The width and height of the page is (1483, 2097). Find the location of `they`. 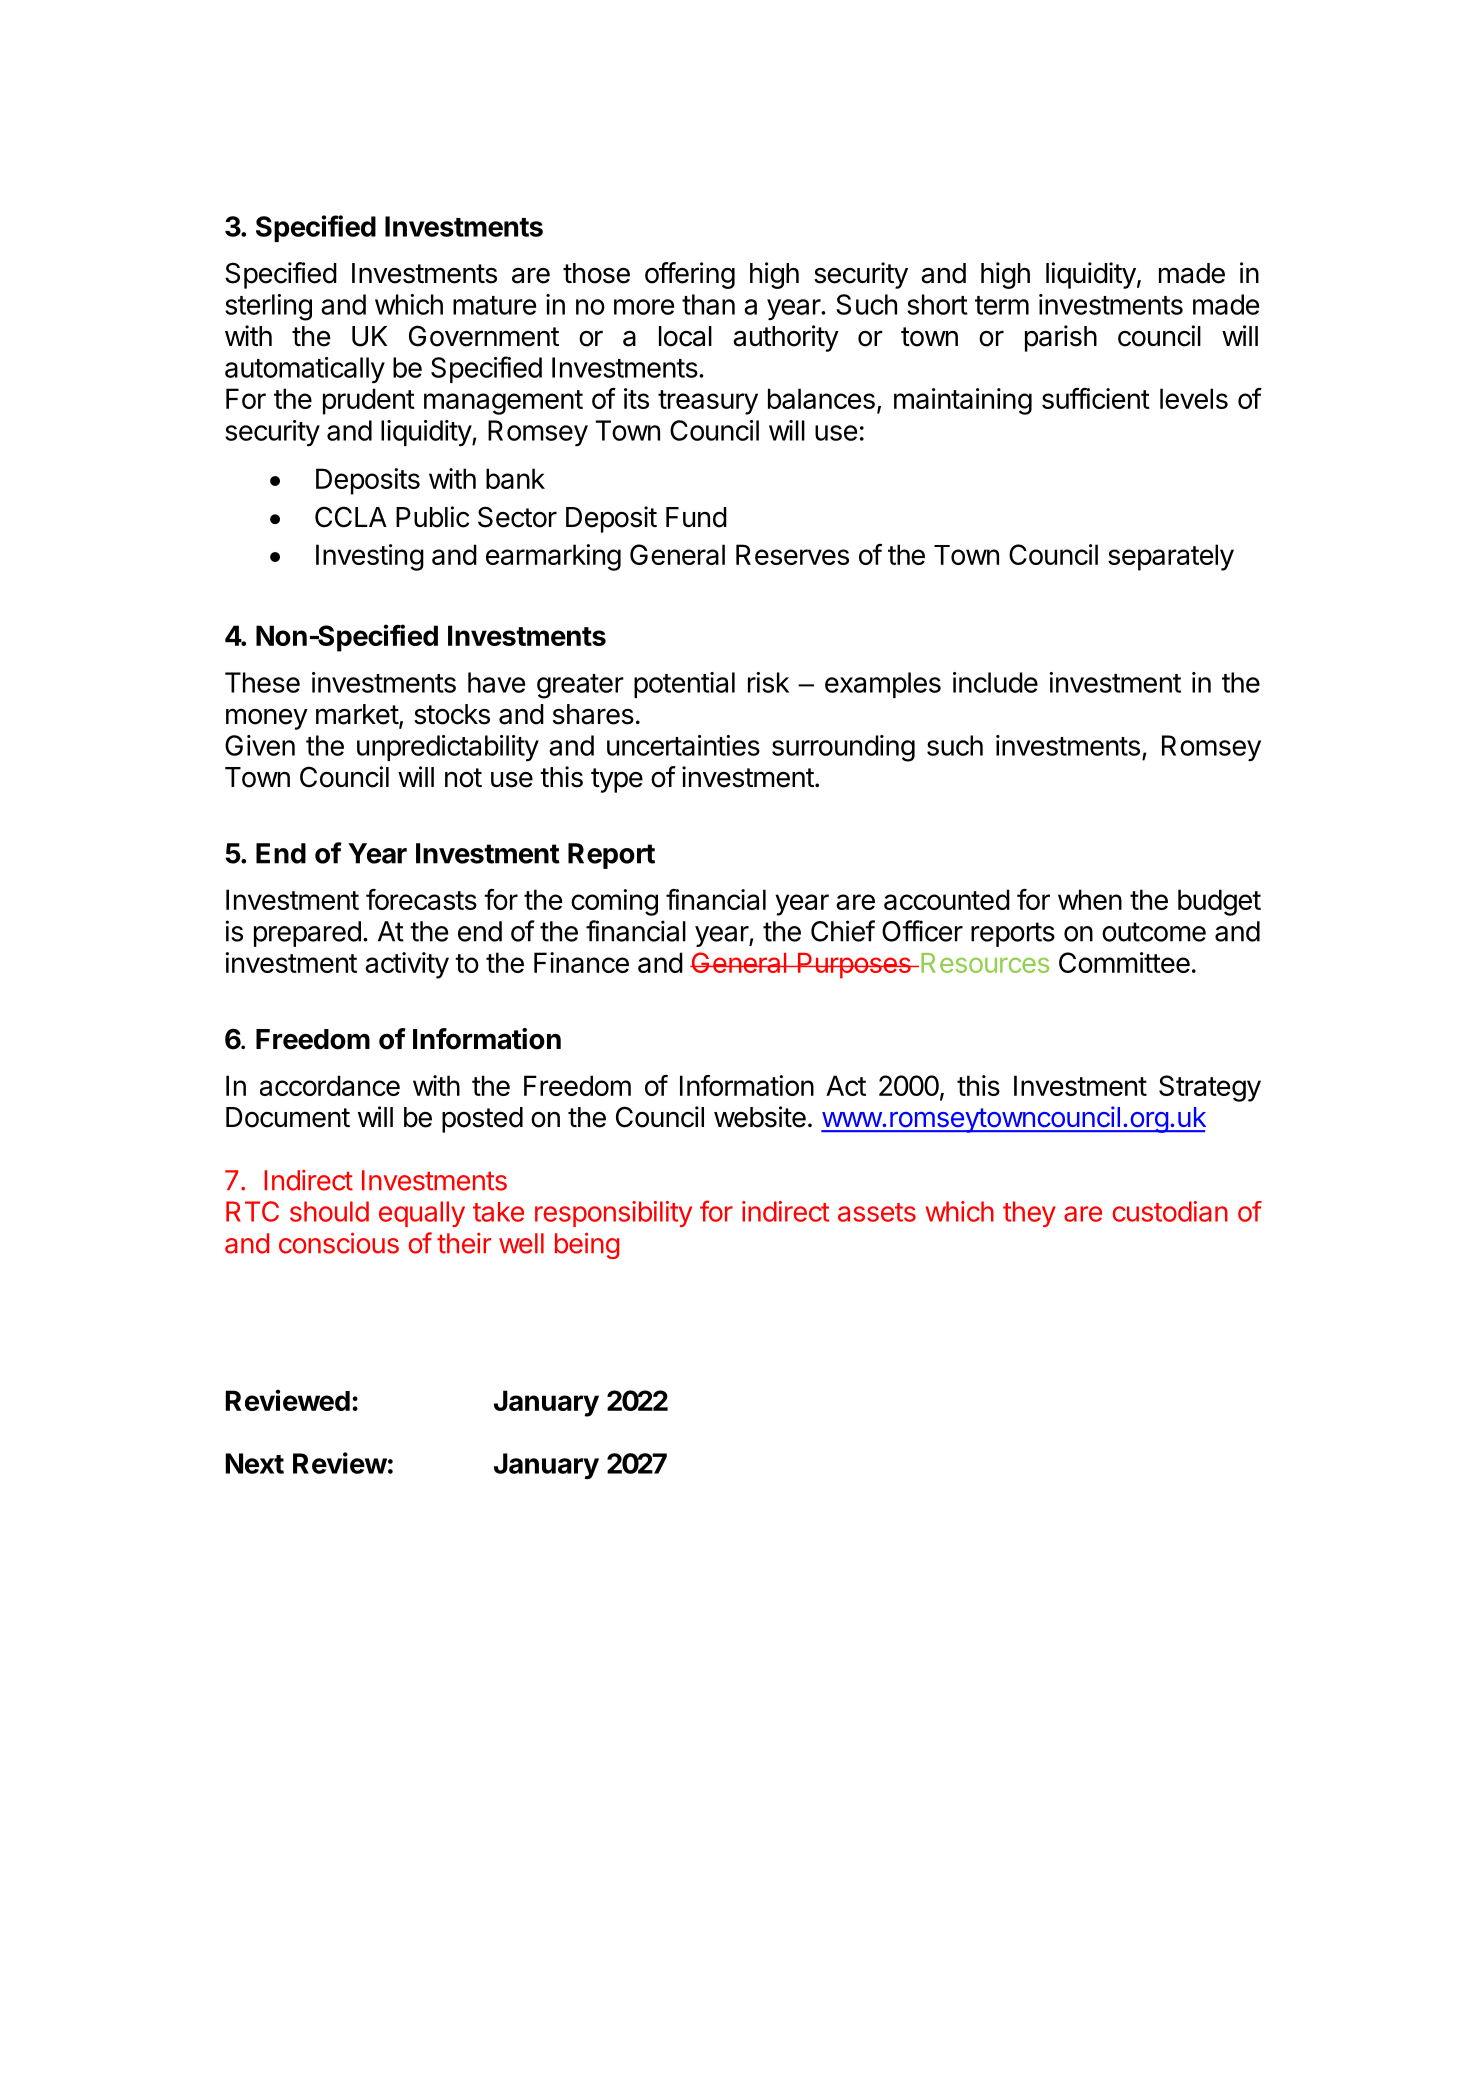

they is located at coordinates (1029, 1214).
